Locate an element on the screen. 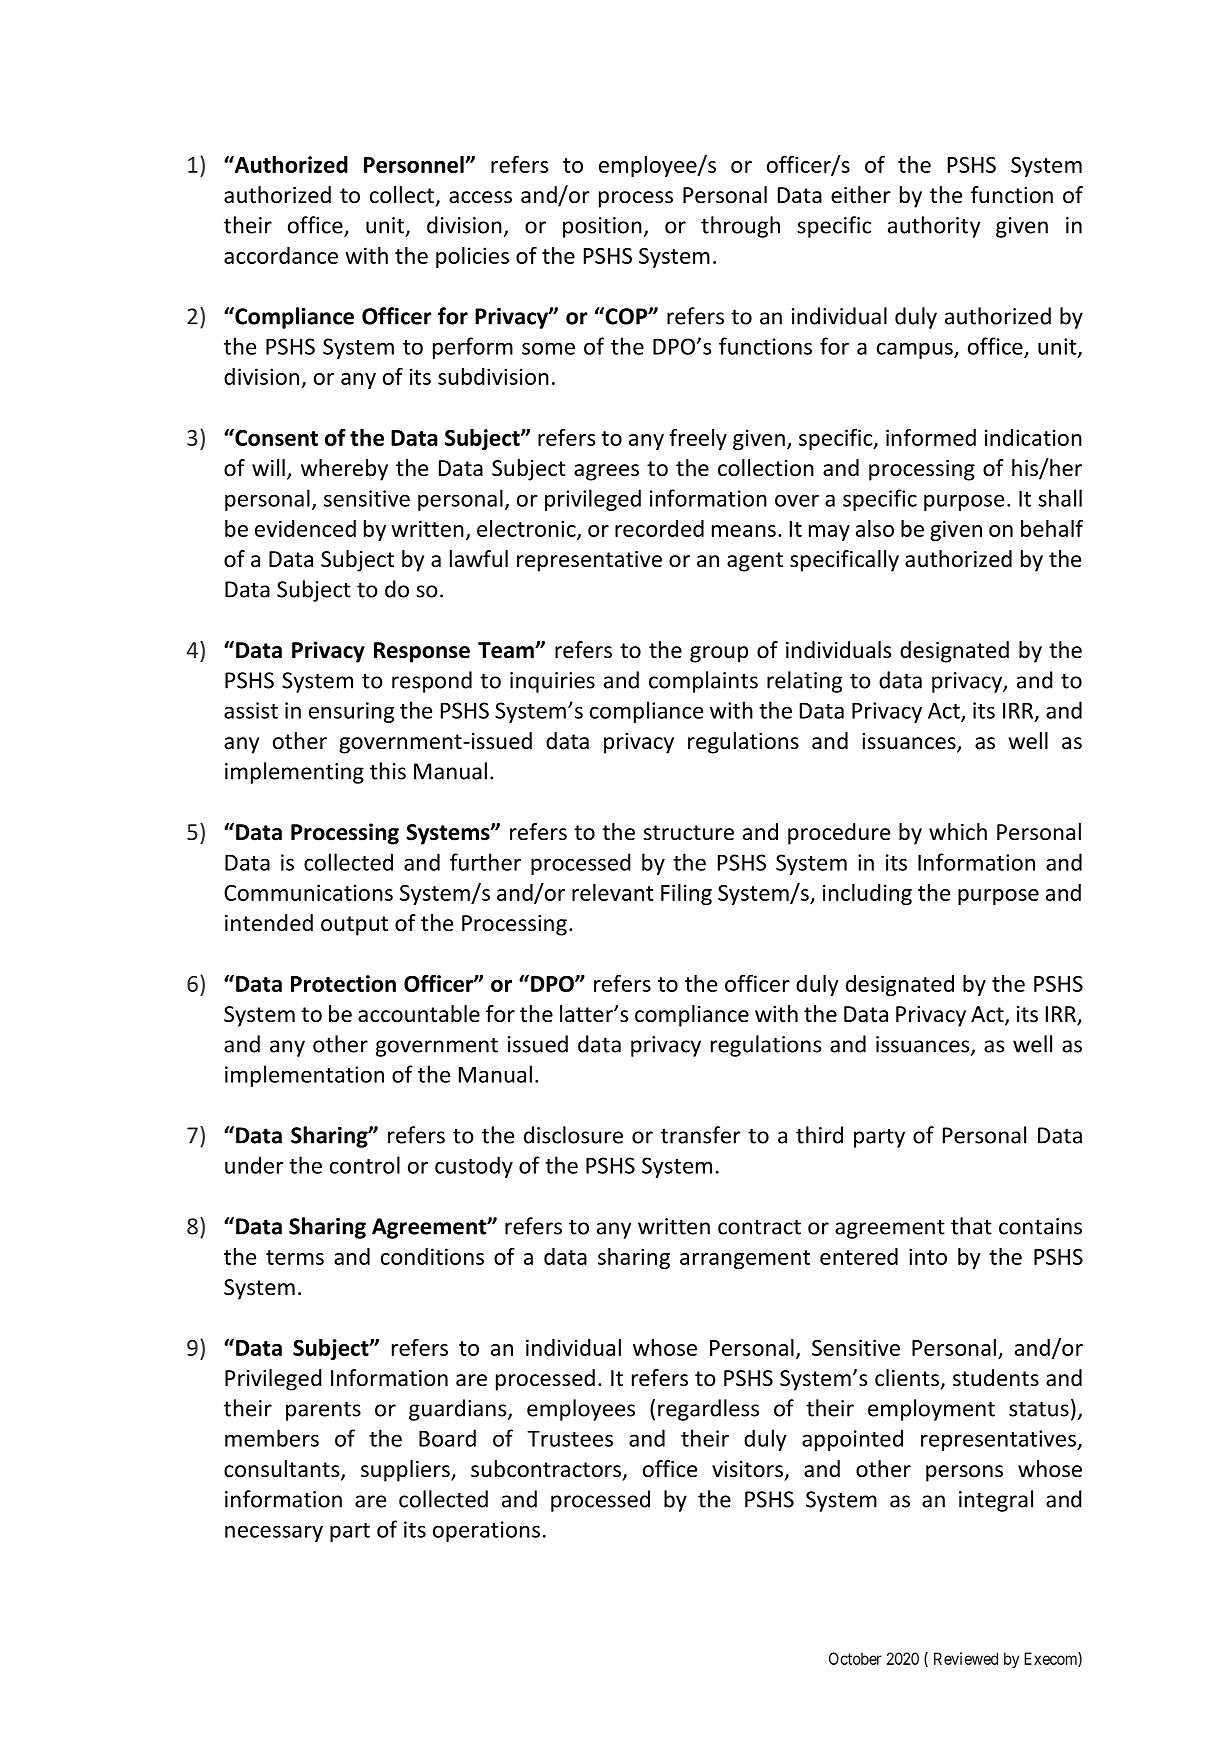 The width and height of the screenshot is (1232, 1743). authority is located at coordinates (934, 227).
